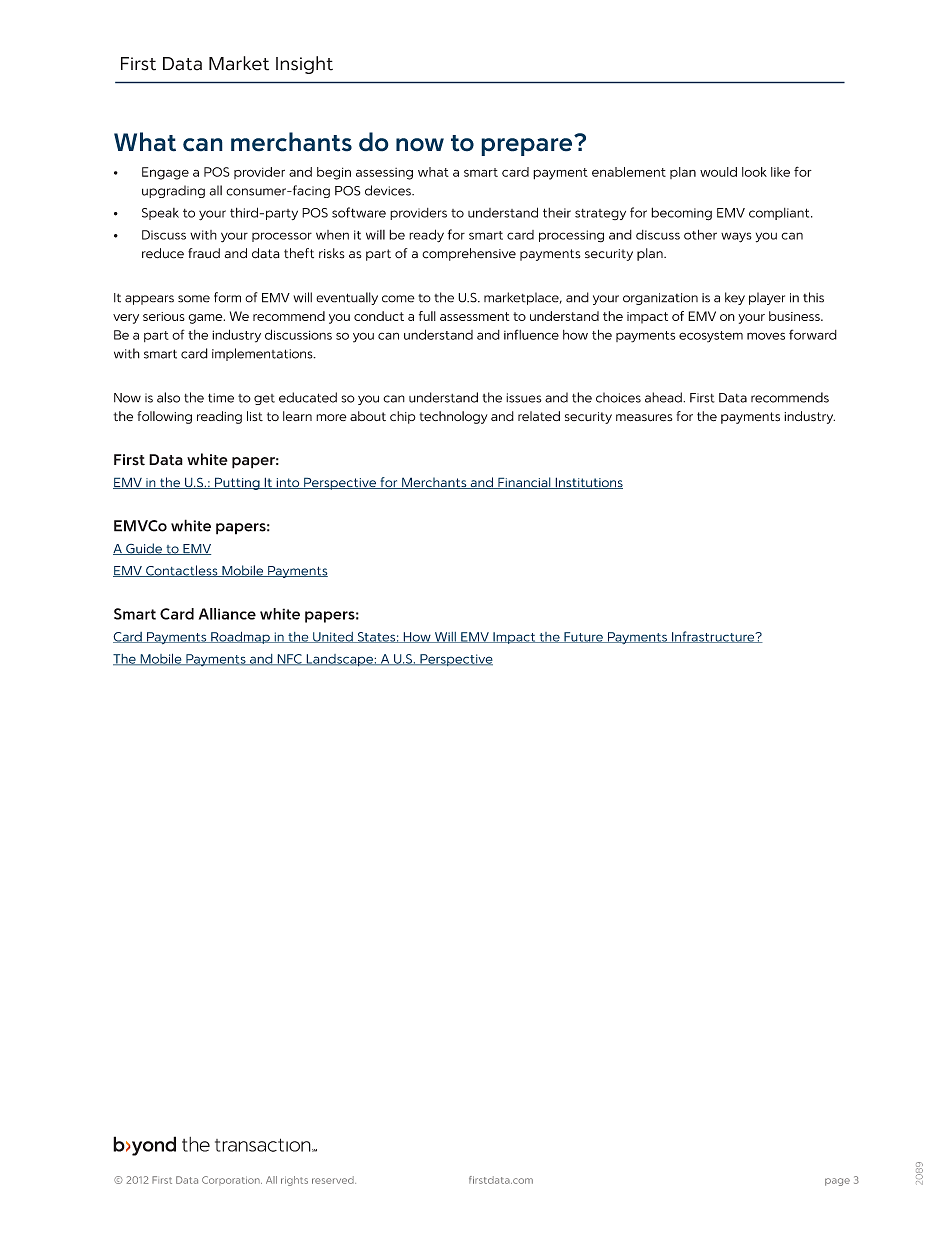  I want to click on Alliance, so click(227, 614).
